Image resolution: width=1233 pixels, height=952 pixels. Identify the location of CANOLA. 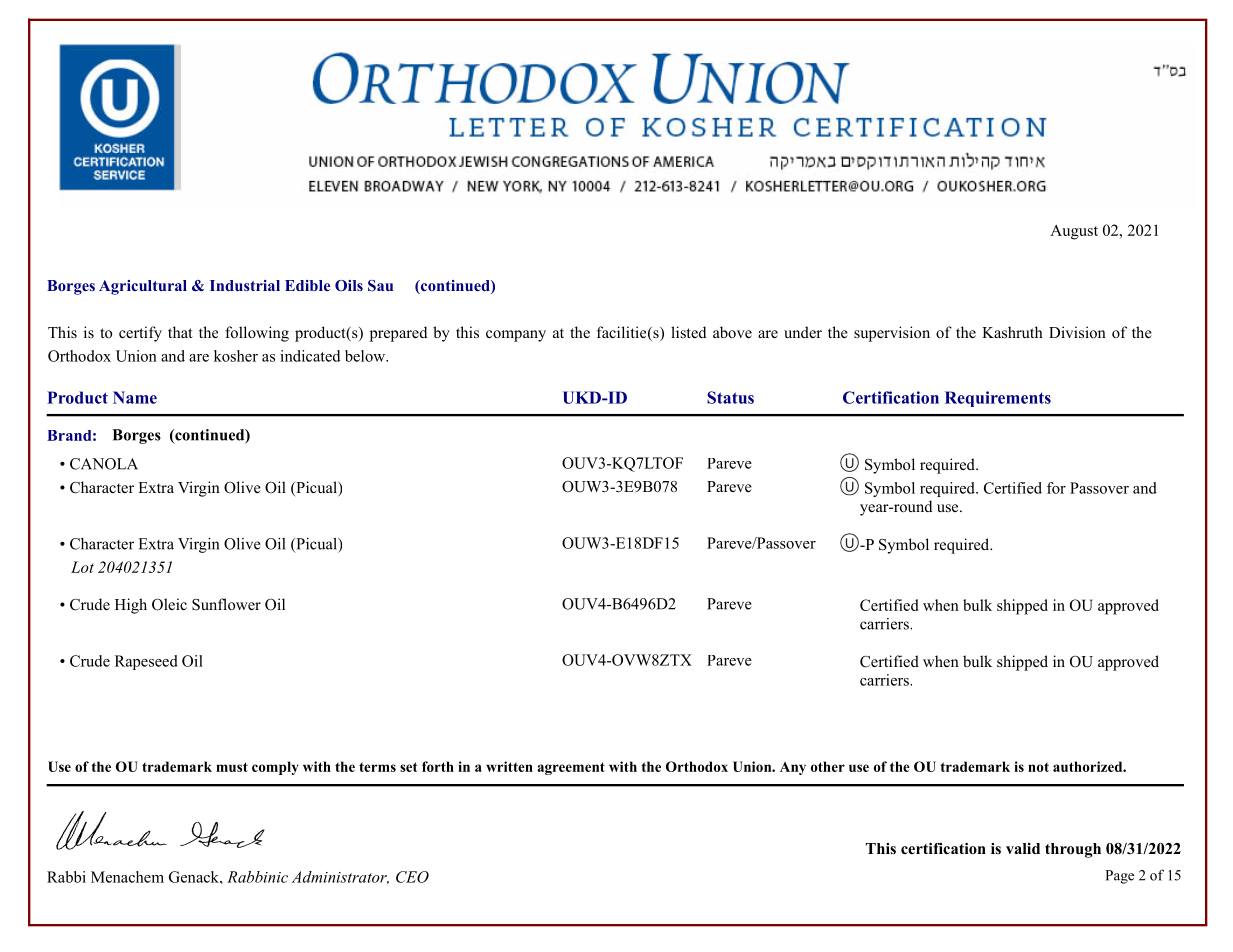
(104, 464).
